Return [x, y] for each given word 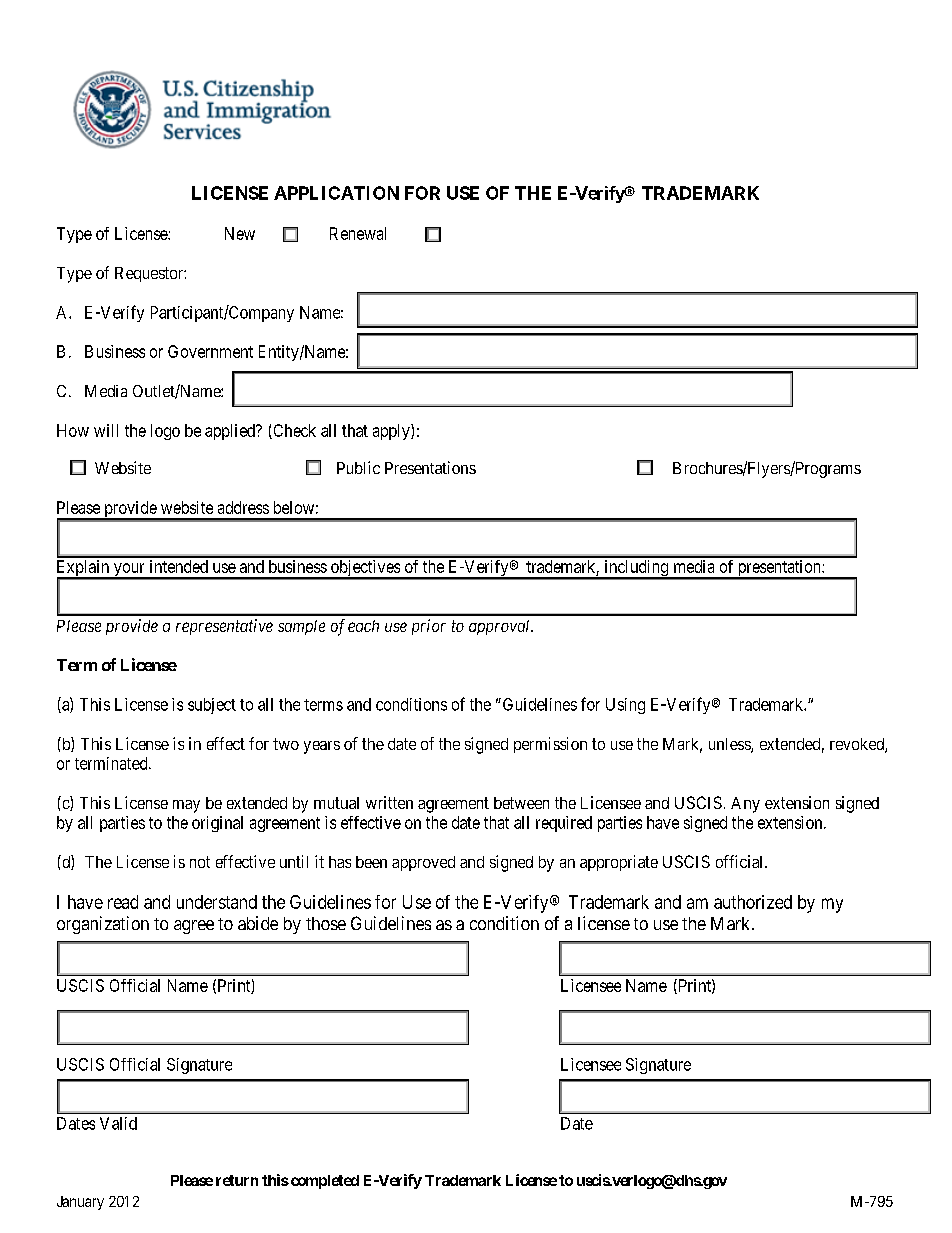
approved [423, 863]
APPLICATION [336, 193]
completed [323, 1182]
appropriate [619, 863]
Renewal [358, 233]
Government [210, 351]
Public [358, 467]
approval [501, 627]
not [200, 862]
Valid [118, 1123]
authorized [753, 902]
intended [179, 566]
